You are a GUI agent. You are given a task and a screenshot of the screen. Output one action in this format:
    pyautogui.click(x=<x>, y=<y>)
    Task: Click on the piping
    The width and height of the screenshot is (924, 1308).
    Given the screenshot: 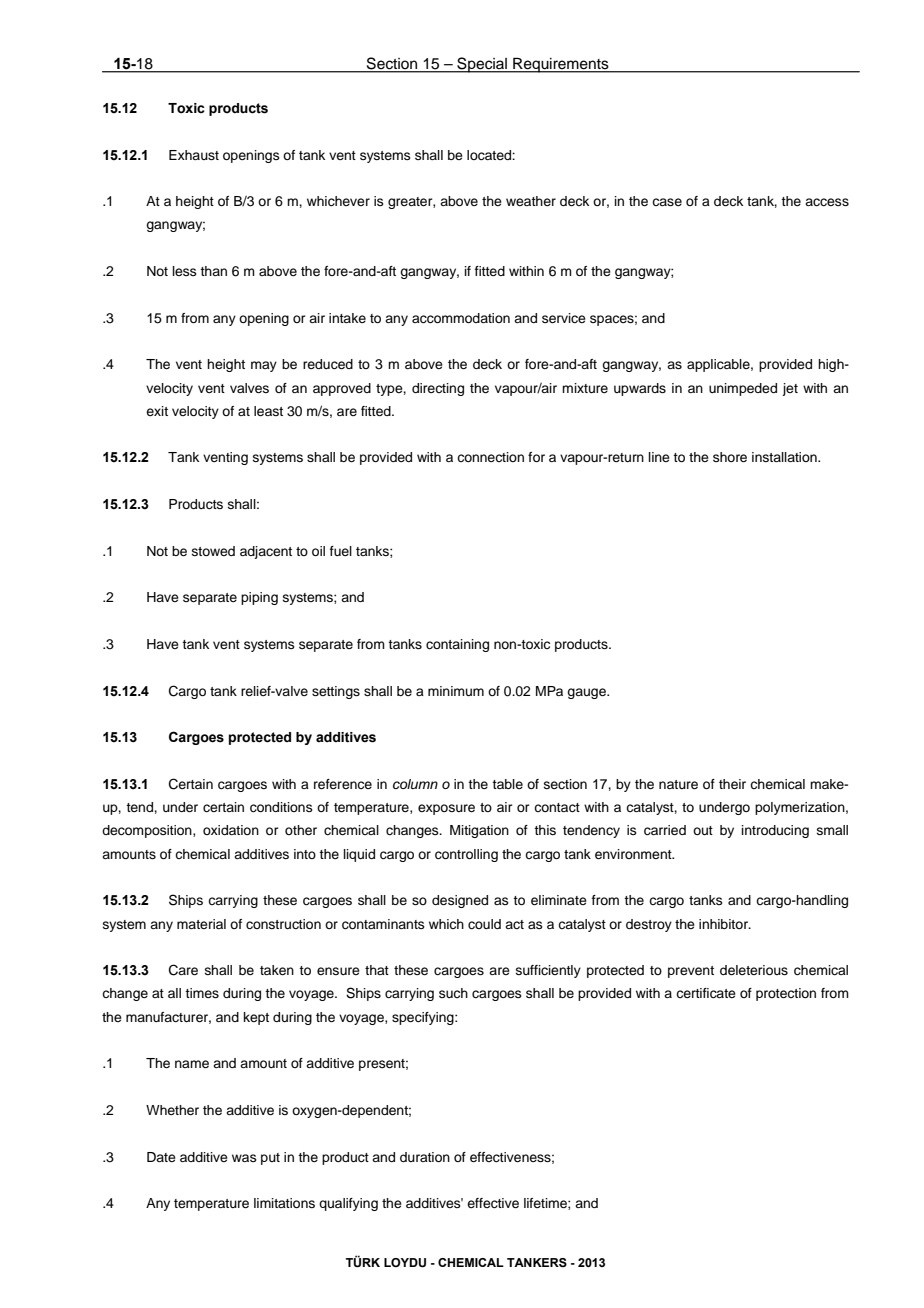 What is the action you would take?
    pyautogui.click(x=259, y=598)
